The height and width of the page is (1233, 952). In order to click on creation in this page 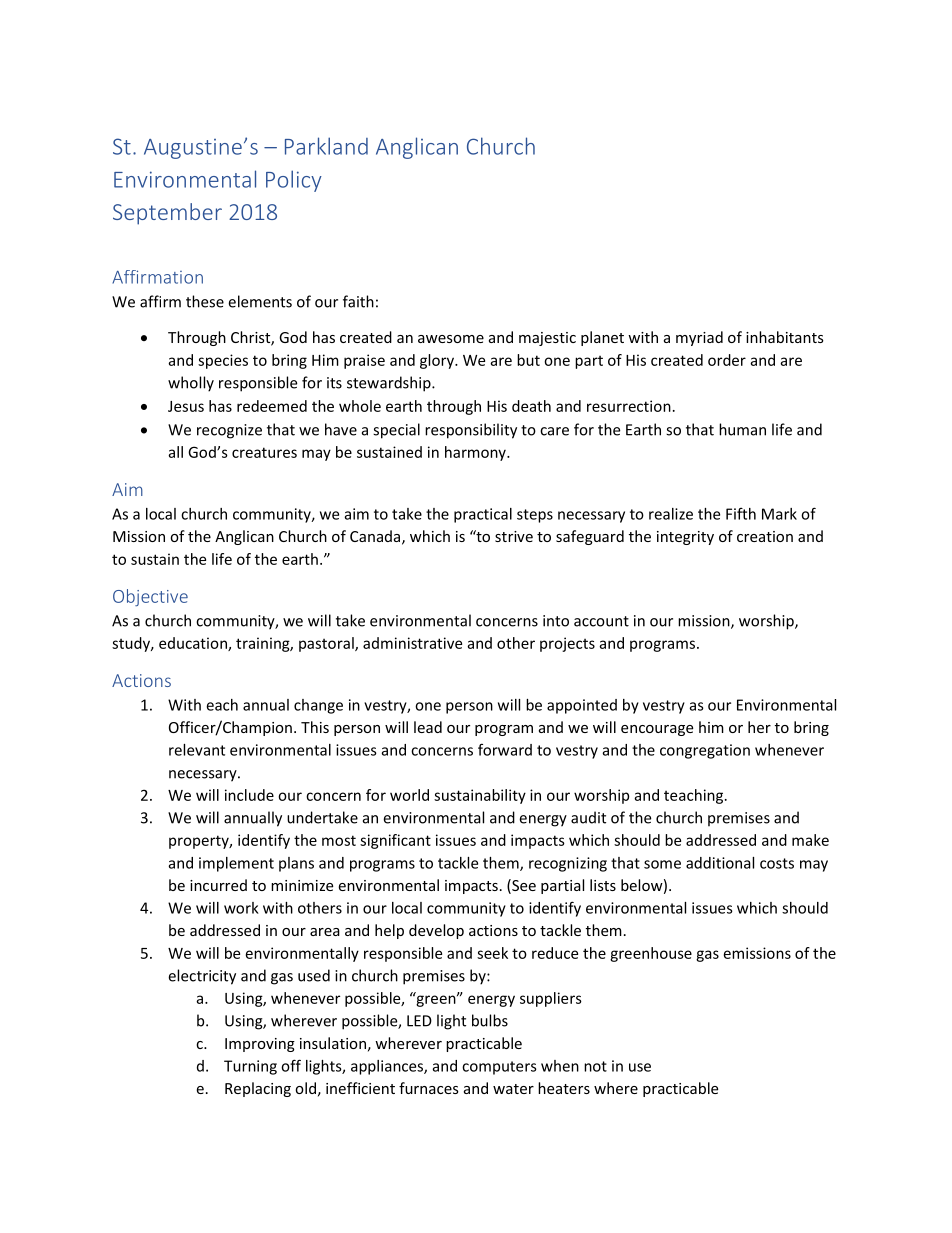, I will do `click(765, 536)`.
